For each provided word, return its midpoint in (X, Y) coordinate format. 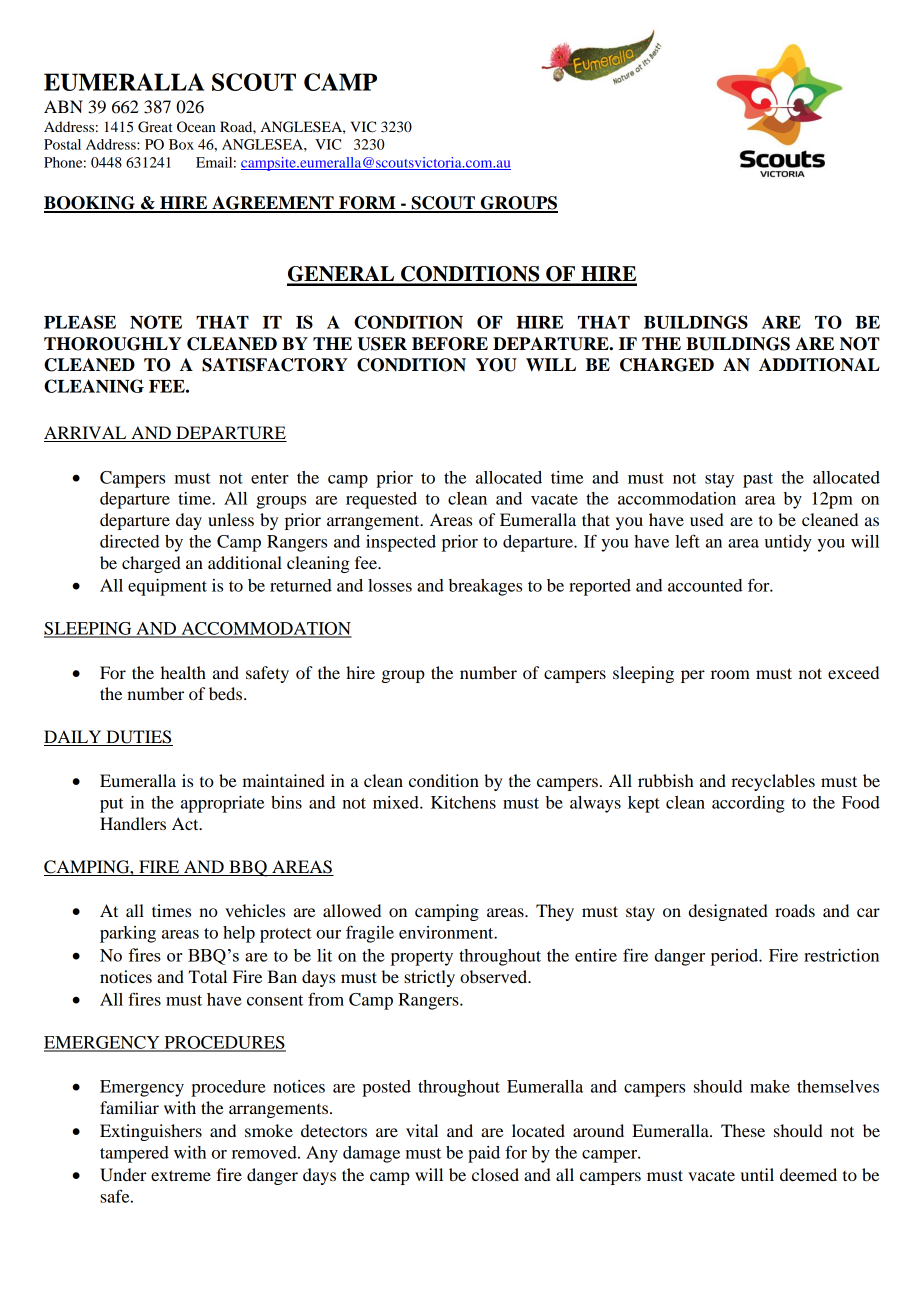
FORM (367, 204)
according (748, 804)
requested (381, 500)
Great (155, 127)
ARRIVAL (86, 434)
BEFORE (450, 344)
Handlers (133, 823)
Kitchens (463, 802)
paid (484, 1154)
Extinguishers (151, 1132)
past (758, 480)
